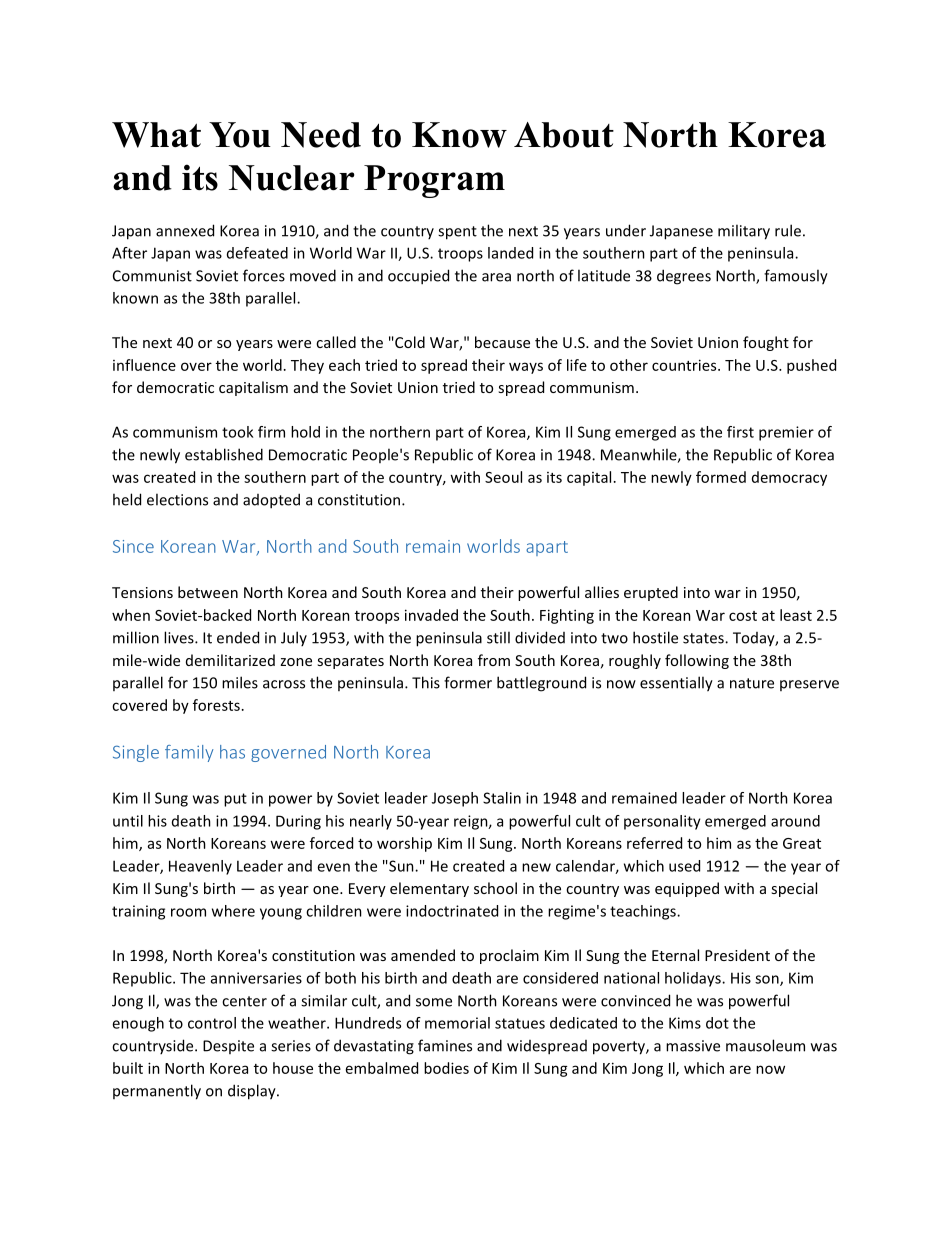 This image has width=952, height=1233. I want to click on Despite, so click(228, 1047).
